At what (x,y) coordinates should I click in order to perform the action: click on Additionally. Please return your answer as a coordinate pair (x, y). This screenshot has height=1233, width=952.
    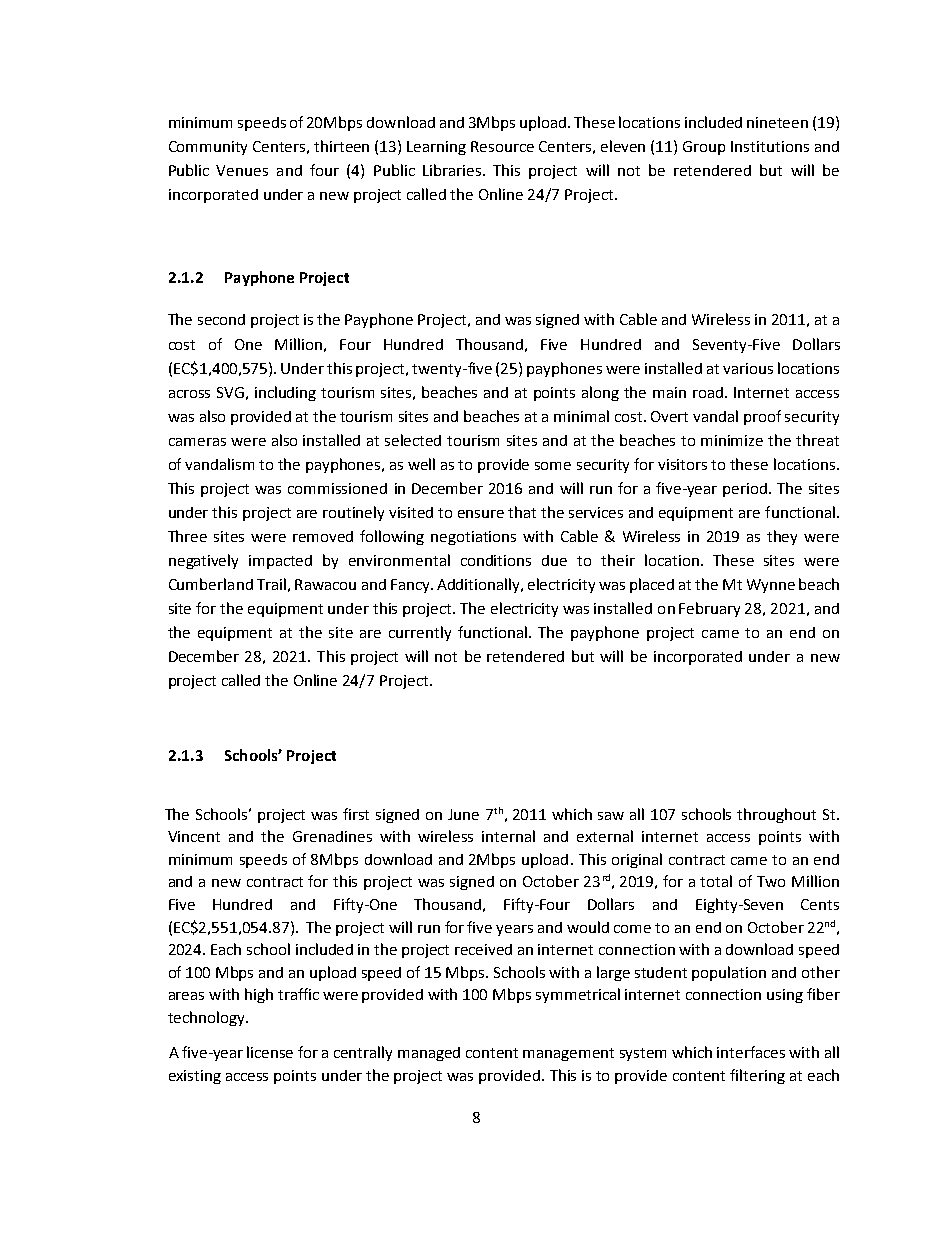
    Looking at the image, I should click on (480, 585).
